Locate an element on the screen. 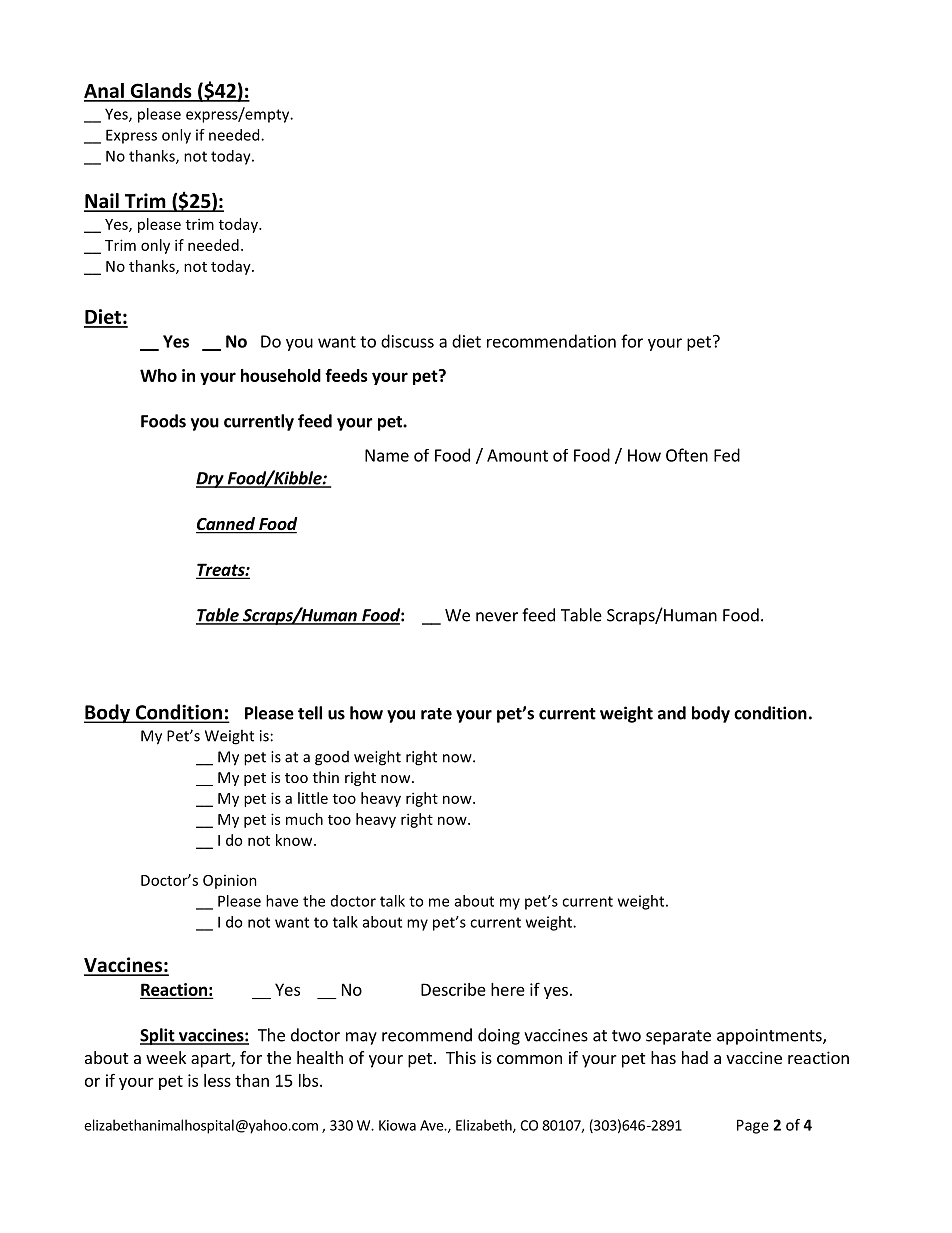 The image size is (952, 1233). discuss is located at coordinates (407, 341).
